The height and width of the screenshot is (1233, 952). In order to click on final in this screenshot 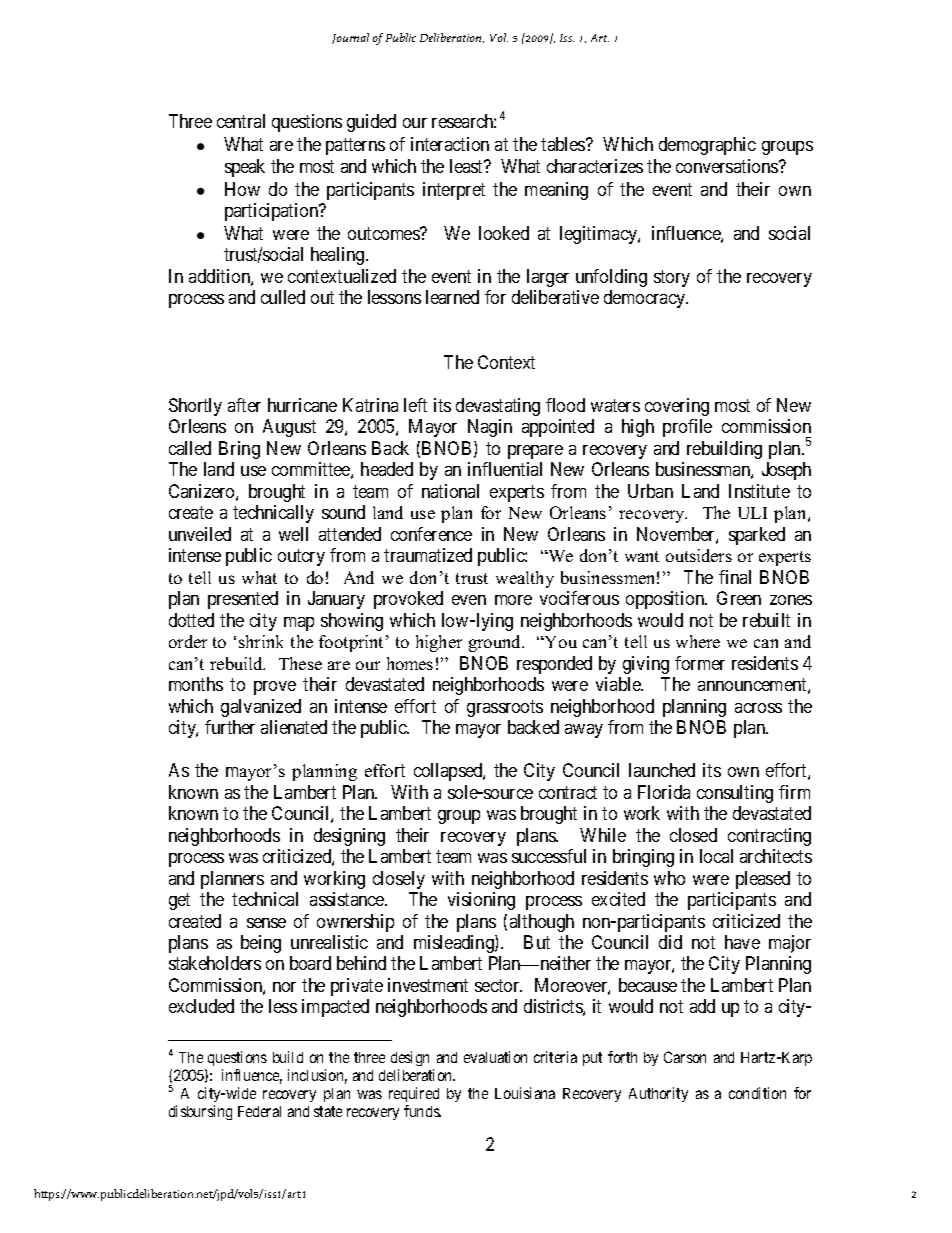, I will do `click(735, 577)`.
